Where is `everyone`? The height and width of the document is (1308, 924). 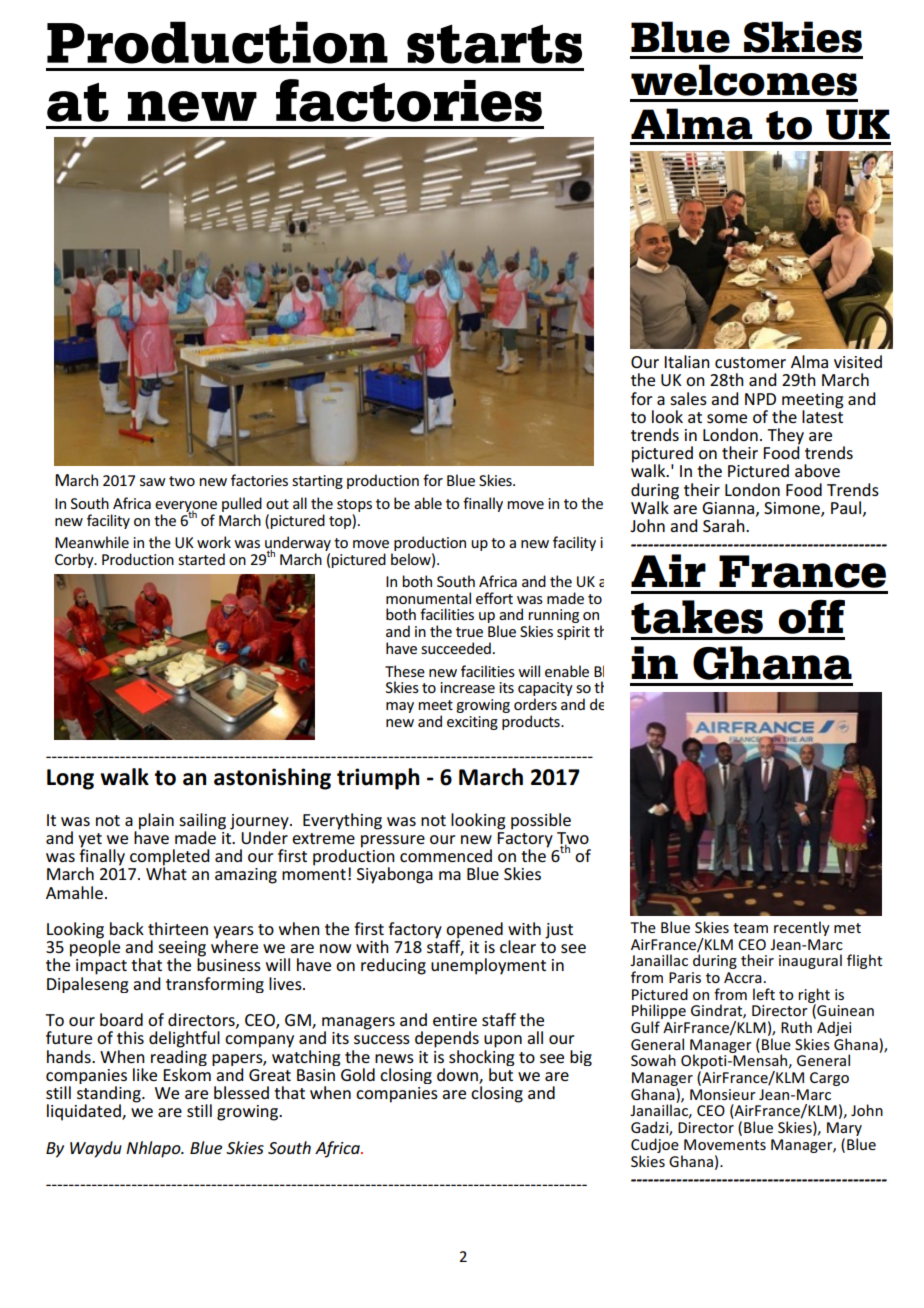
everyone is located at coordinates (186, 507).
